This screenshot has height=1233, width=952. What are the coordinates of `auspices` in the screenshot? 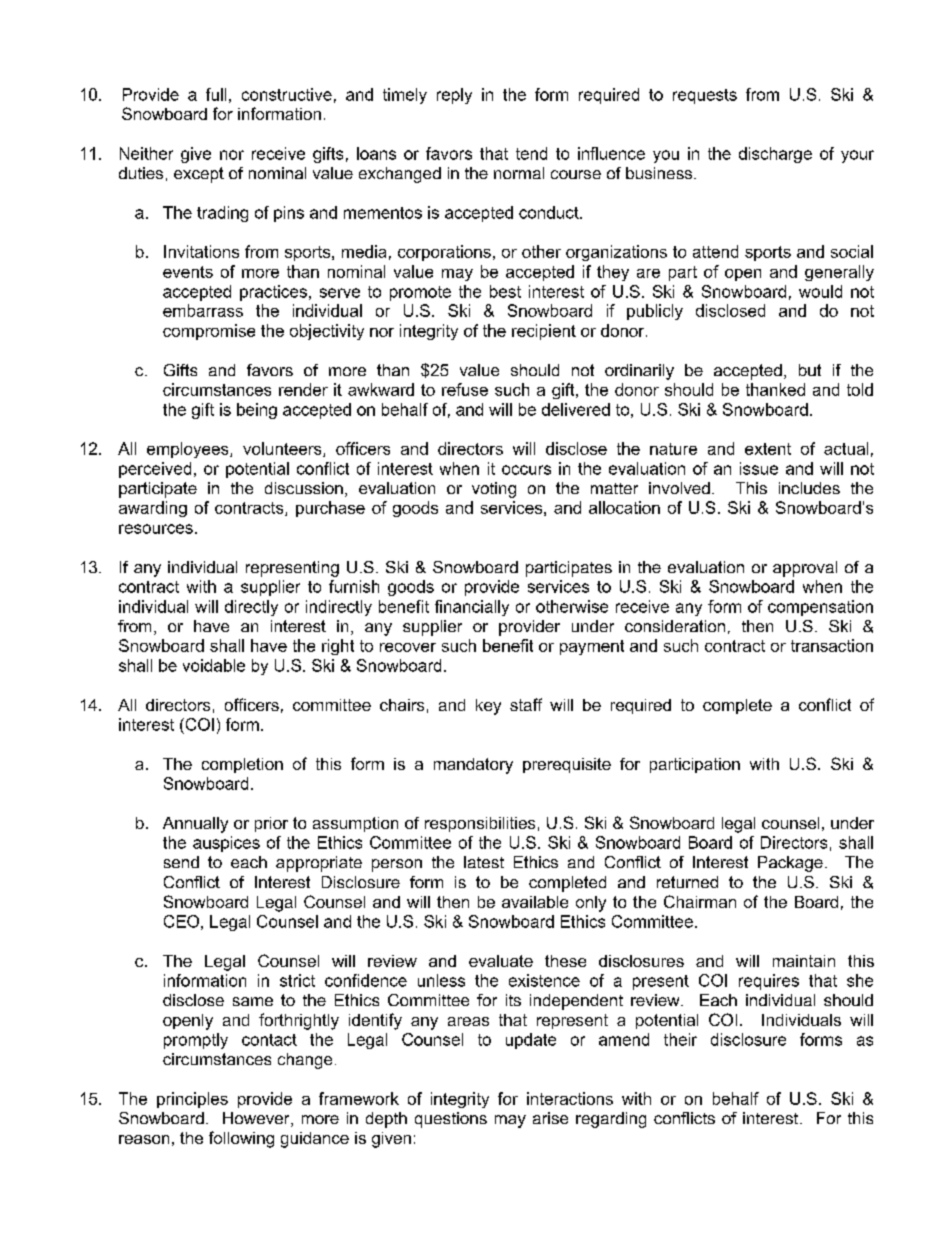 It's located at (226, 844).
